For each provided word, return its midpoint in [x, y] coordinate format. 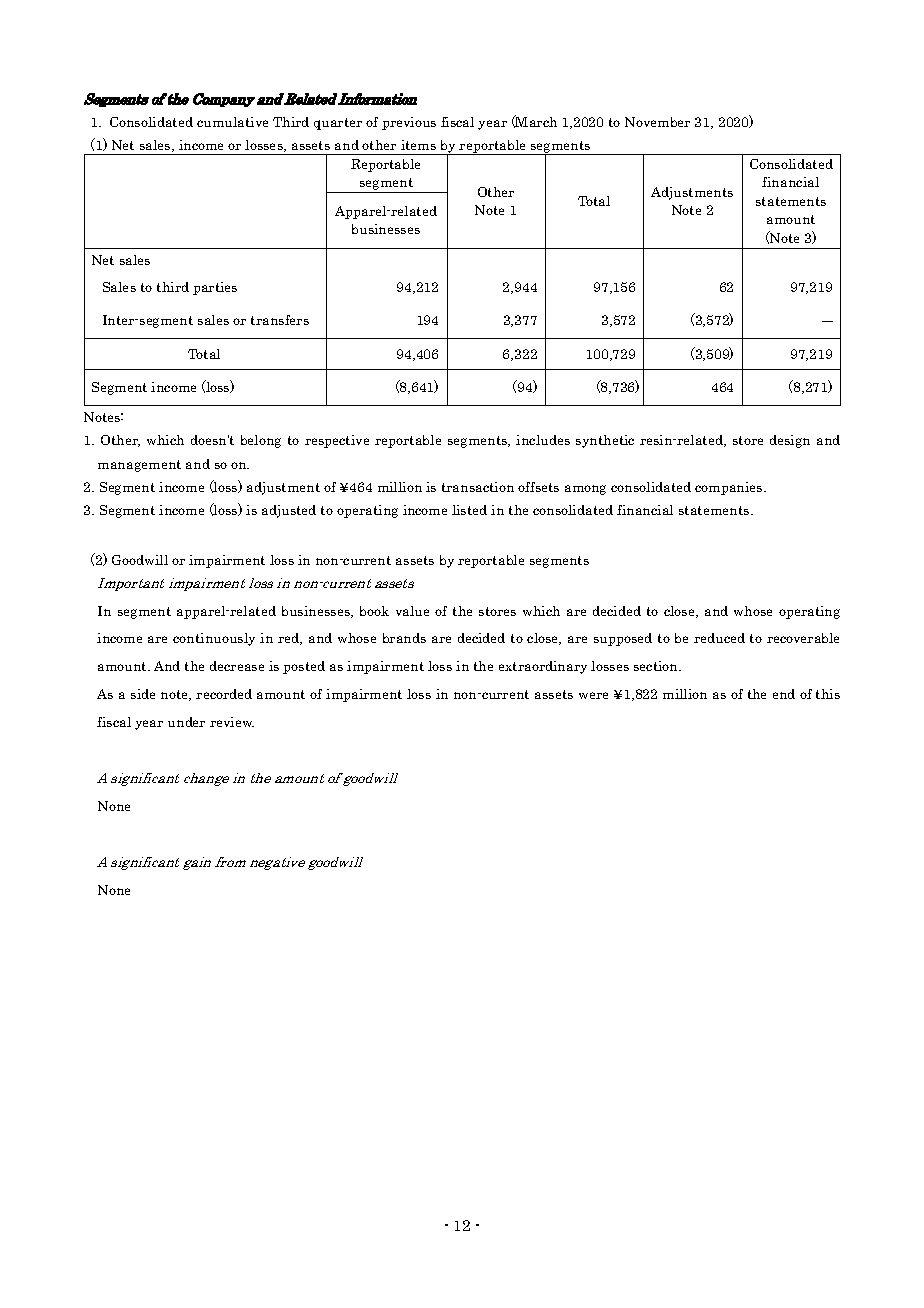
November [657, 122]
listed [469, 510]
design [790, 441]
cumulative [232, 122]
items [418, 145]
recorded [224, 694]
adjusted [289, 511]
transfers [280, 320]
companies [730, 488]
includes [543, 440]
